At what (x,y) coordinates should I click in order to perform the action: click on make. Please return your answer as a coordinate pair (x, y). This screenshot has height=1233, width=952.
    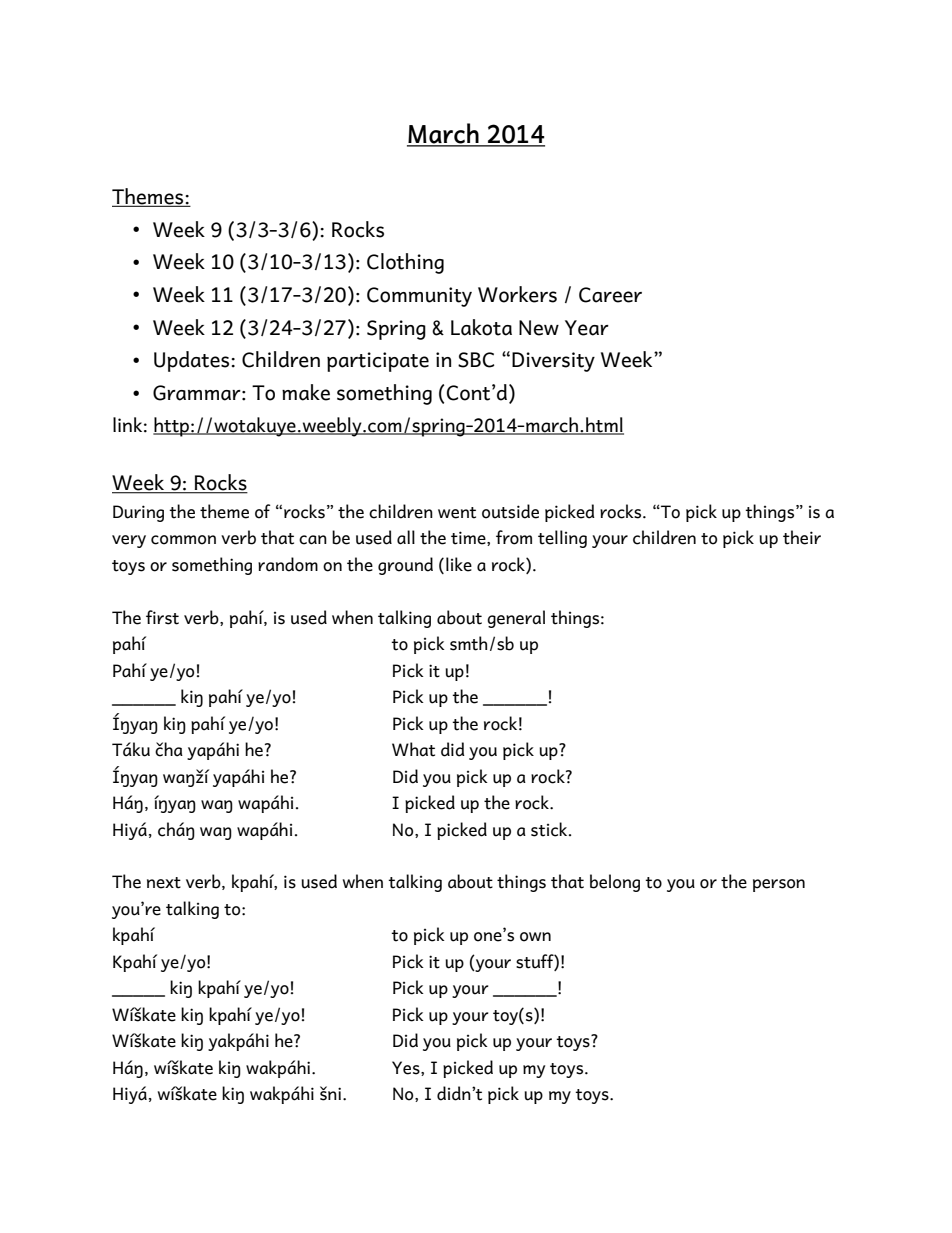
    Looking at the image, I should click on (306, 392).
